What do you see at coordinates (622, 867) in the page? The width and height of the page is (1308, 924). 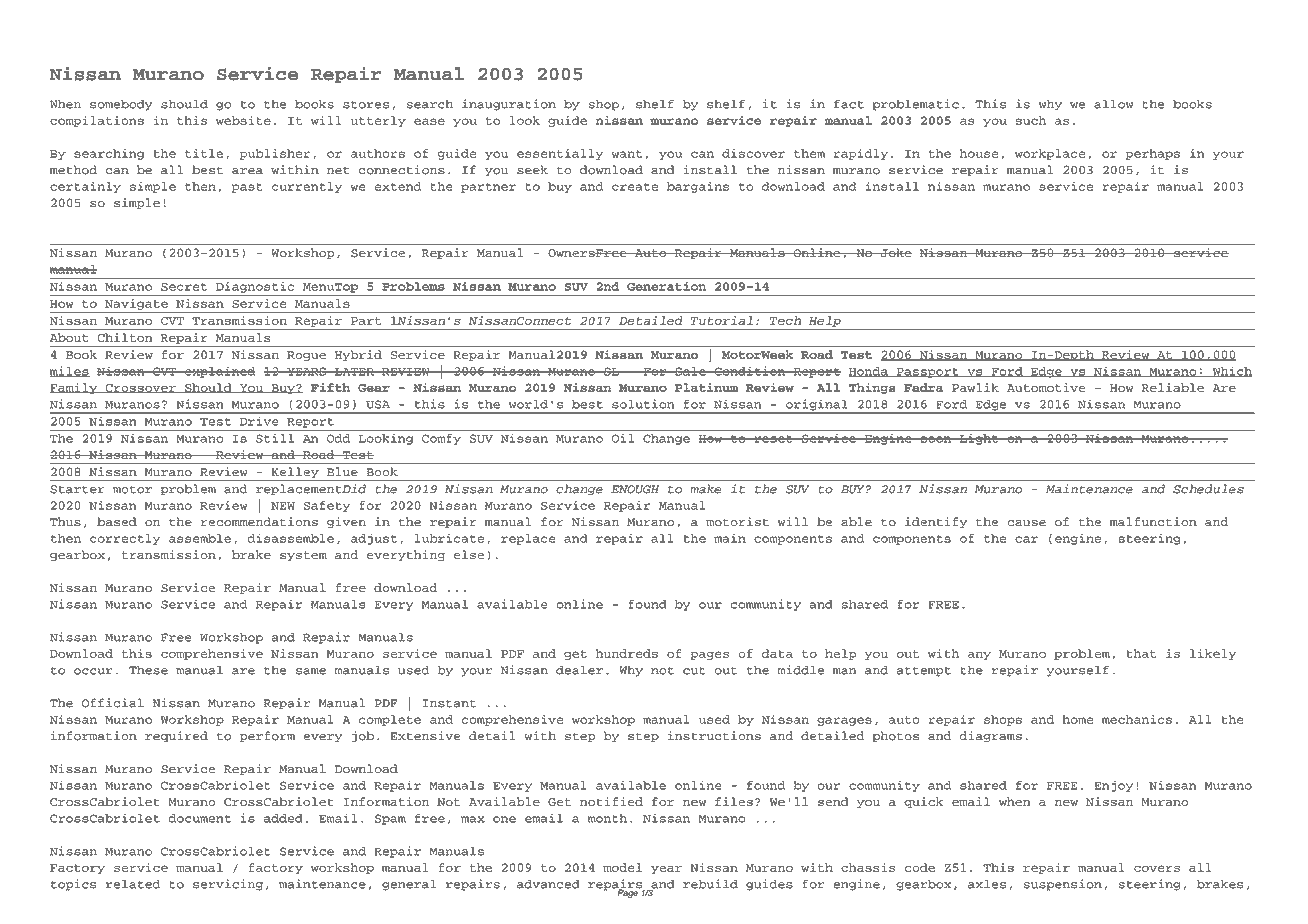 I see `model` at bounding box center [622, 867].
